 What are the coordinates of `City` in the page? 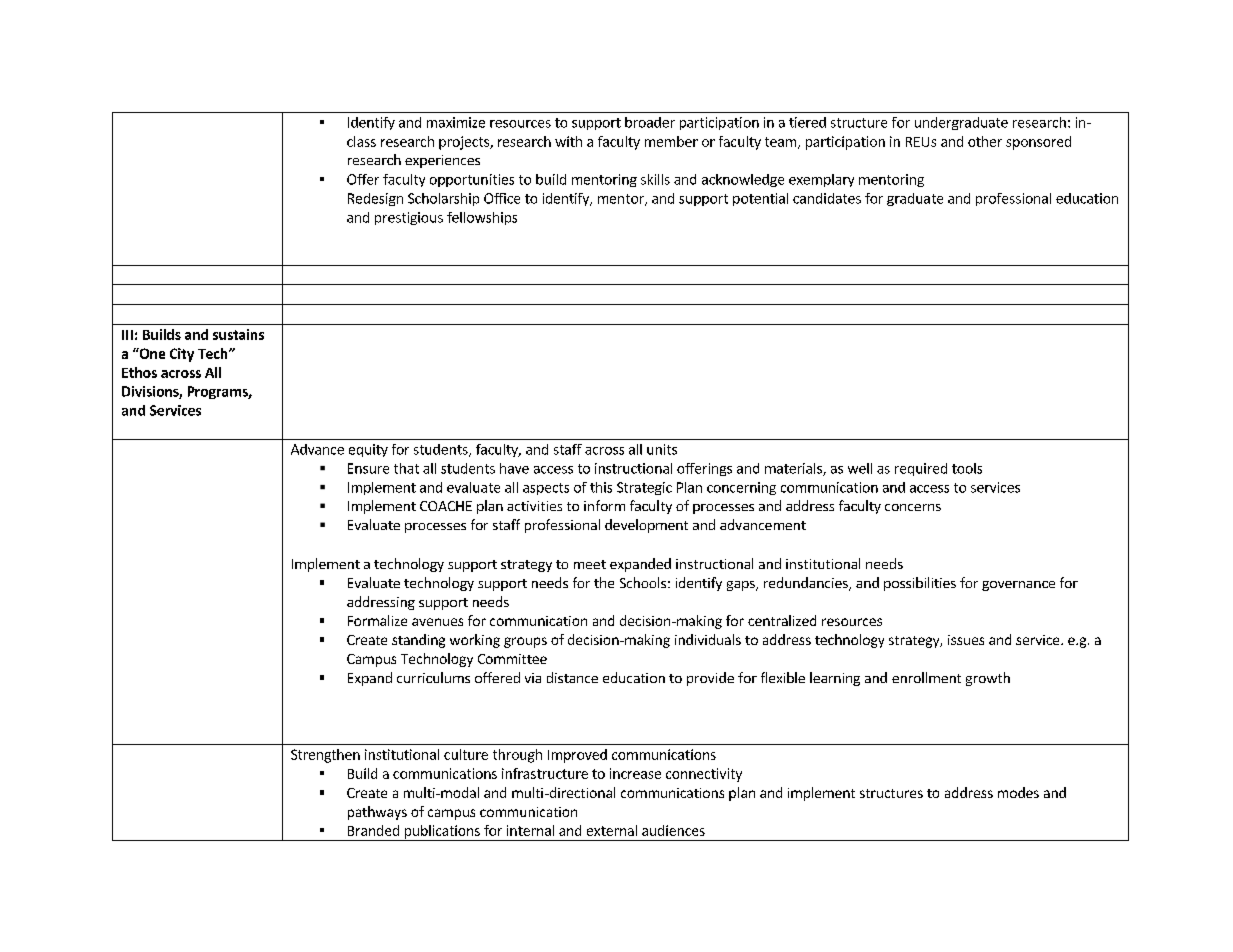 It's located at (182, 355).
